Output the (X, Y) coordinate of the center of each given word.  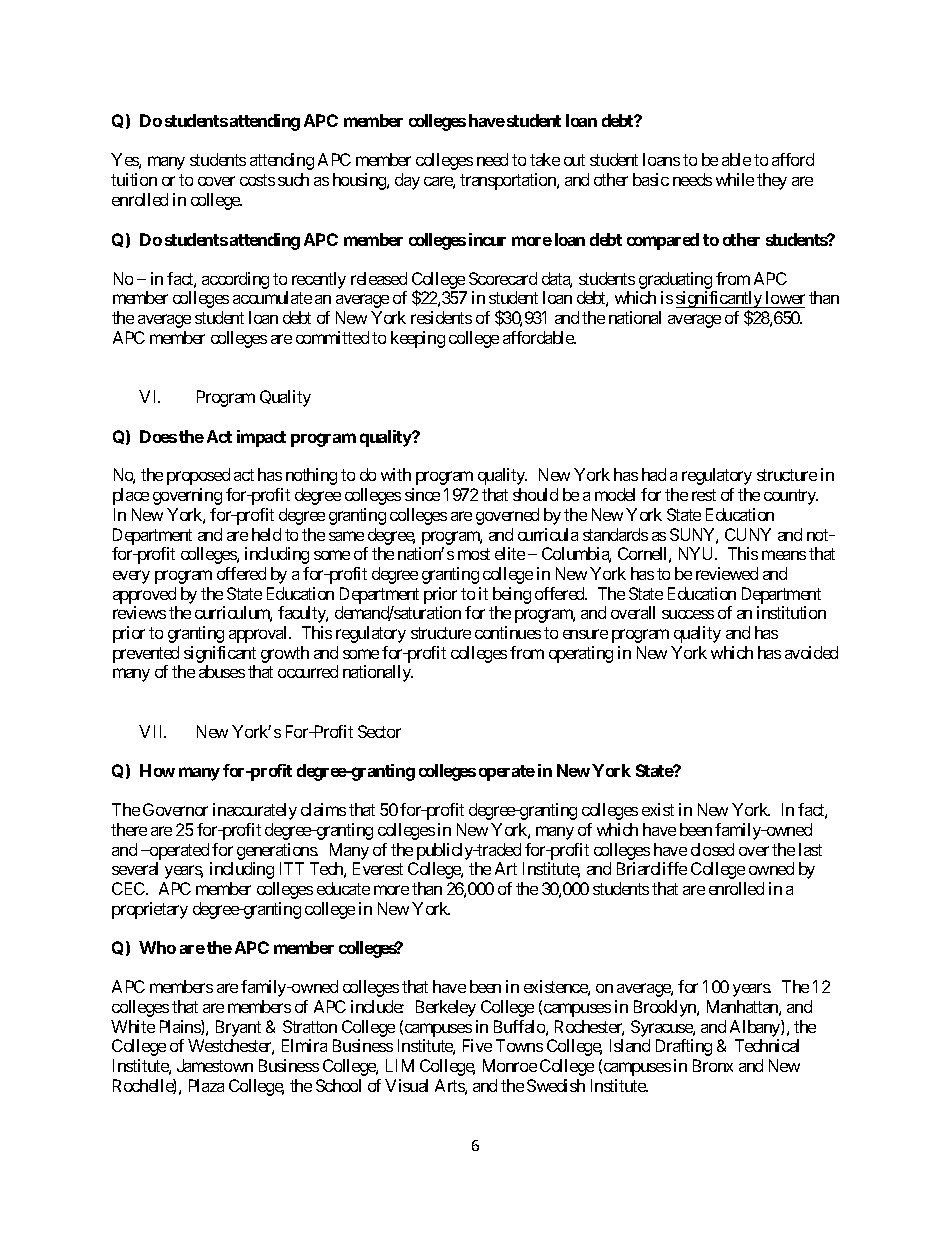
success (688, 614)
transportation (509, 181)
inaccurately (255, 811)
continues (508, 632)
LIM (400, 1065)
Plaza (206, 1085)
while (735, 179)
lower (784, 299)
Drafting (684, 1047)
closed (712, 849)
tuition (134, 179)
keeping (418, 339)
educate (343, 888)
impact (261, 438)
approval (259, 634)
